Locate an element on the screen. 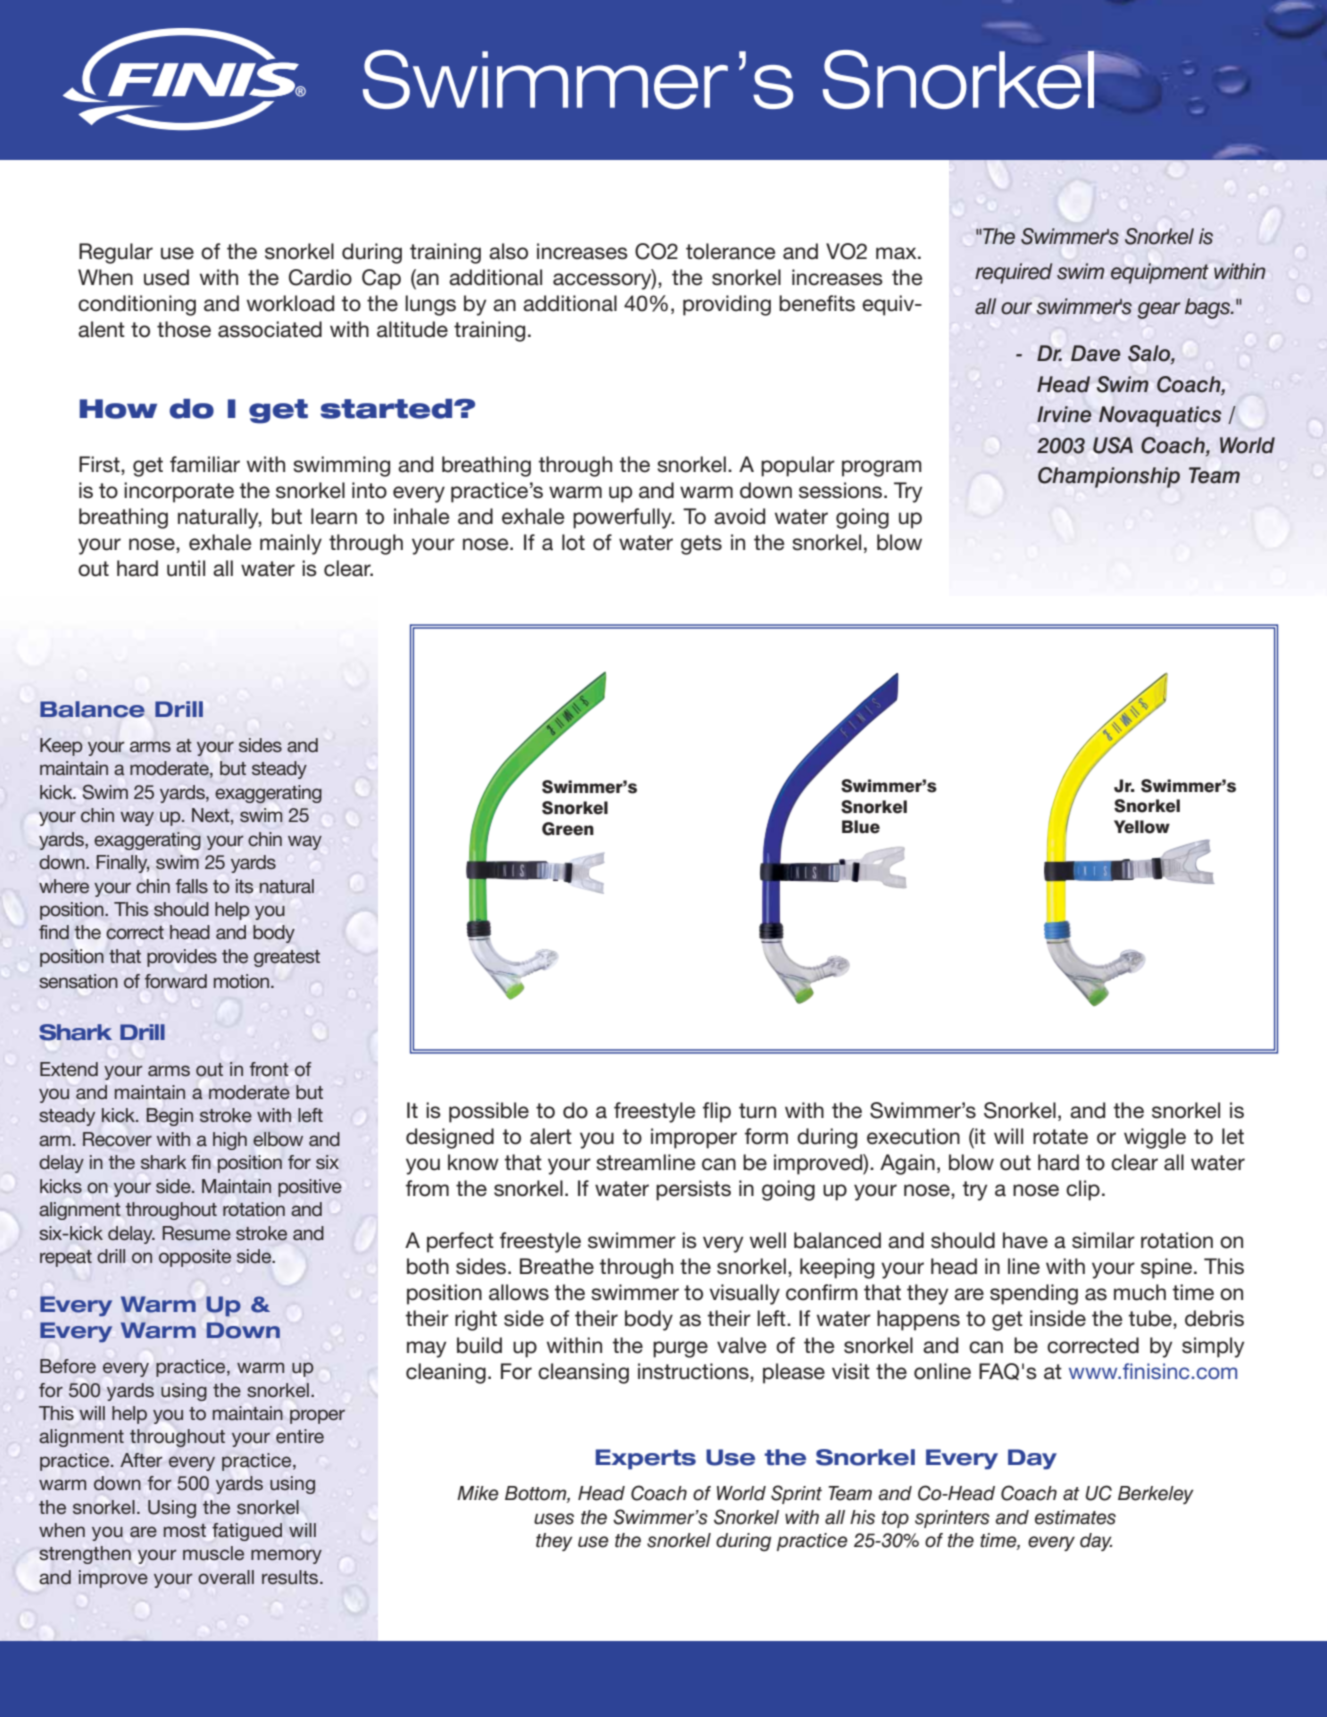  uses is located at coordinates (554, 1519).
